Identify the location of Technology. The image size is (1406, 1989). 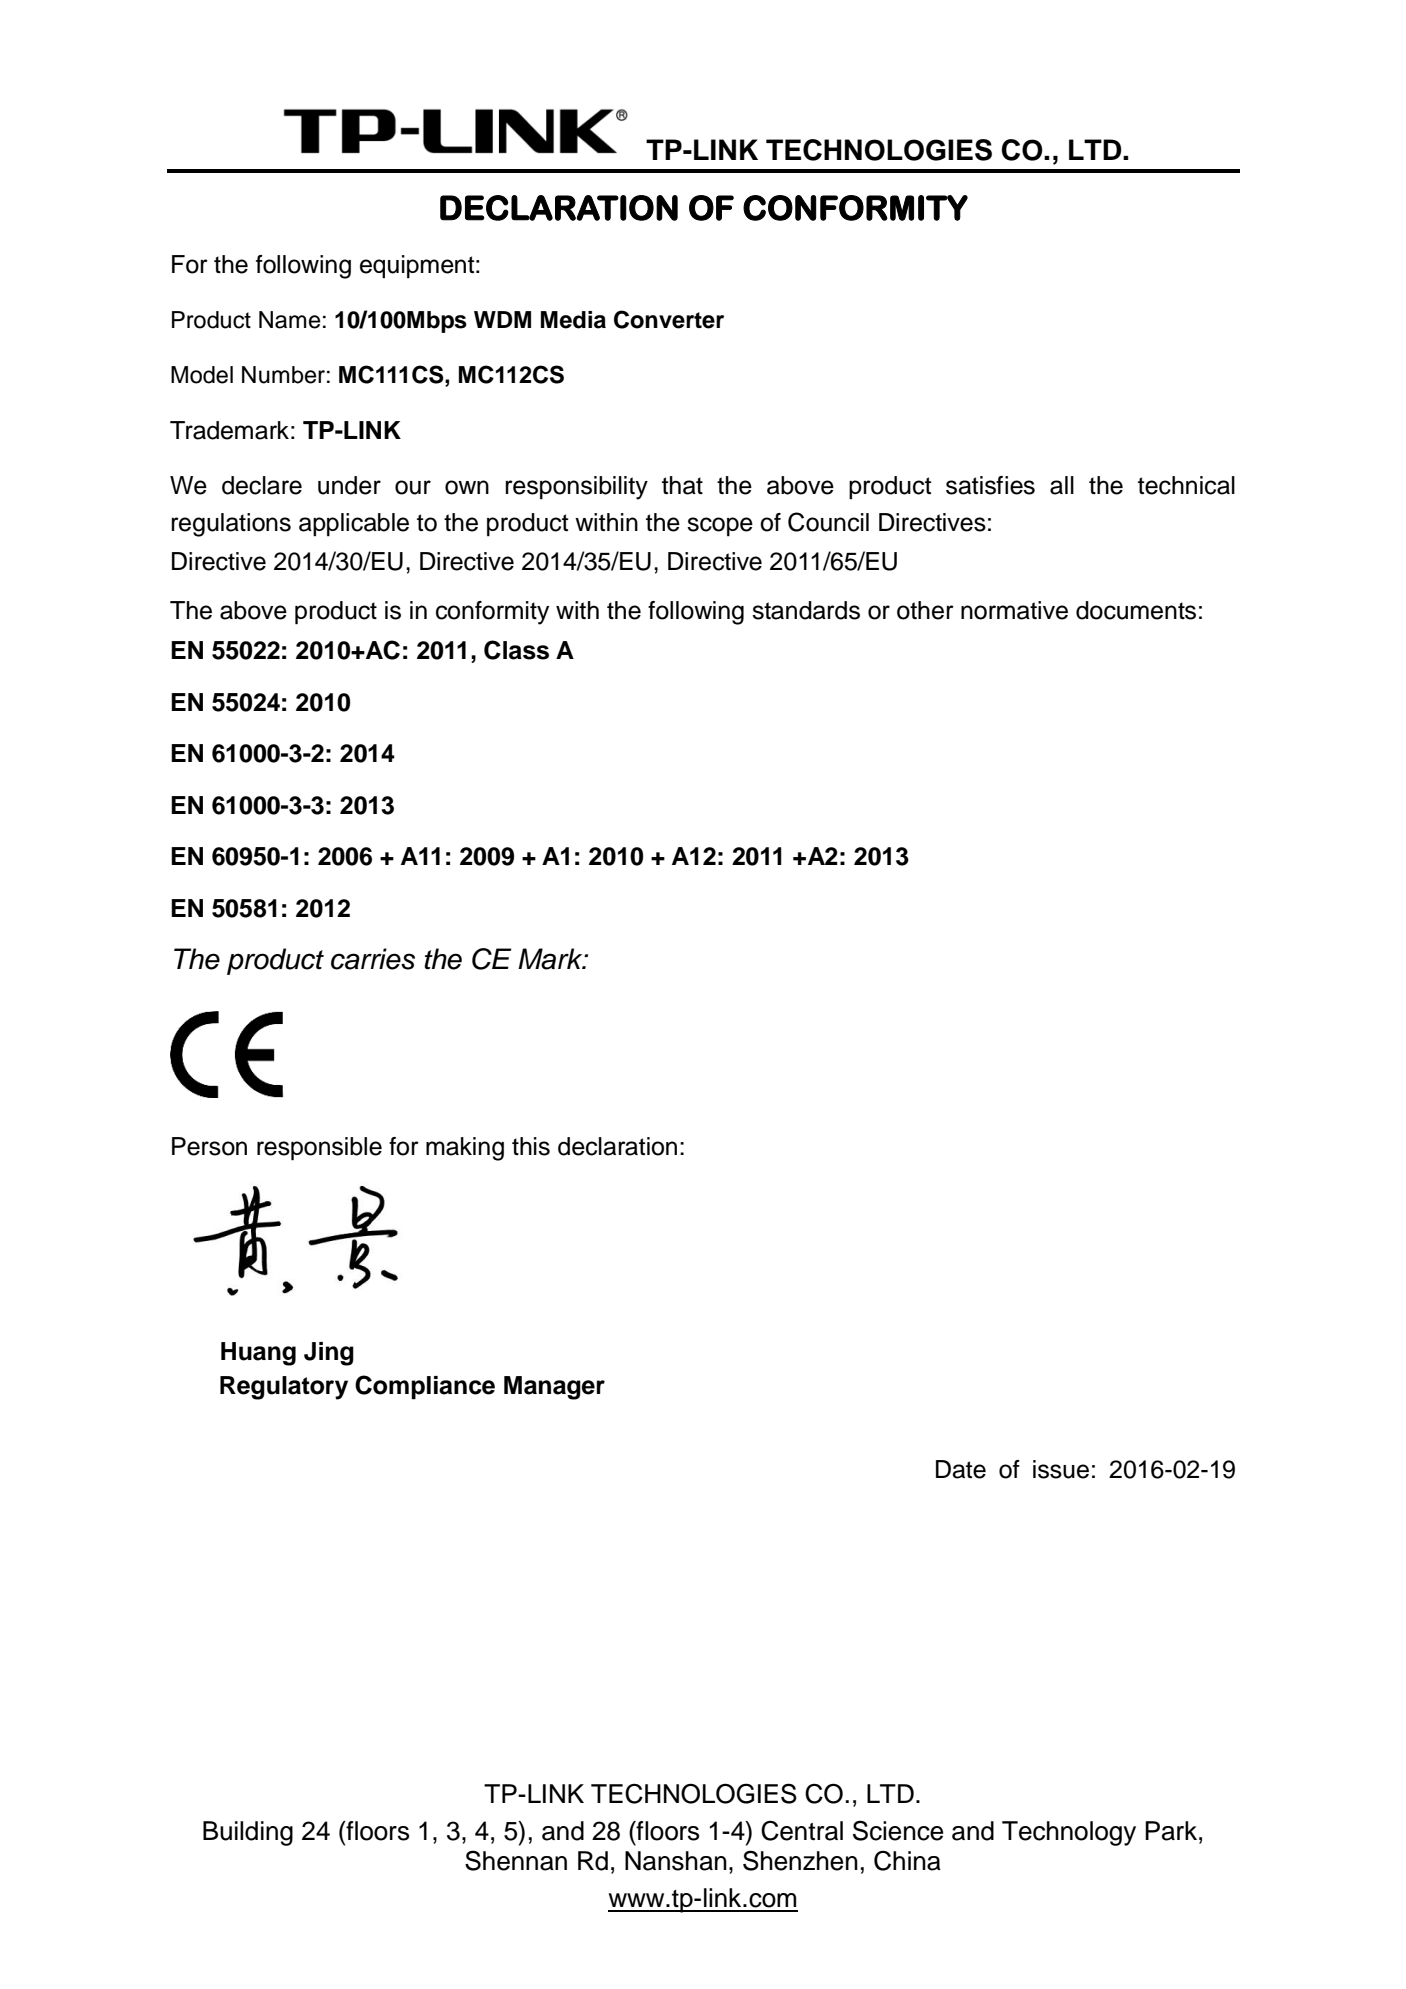
(1069, 1833).
